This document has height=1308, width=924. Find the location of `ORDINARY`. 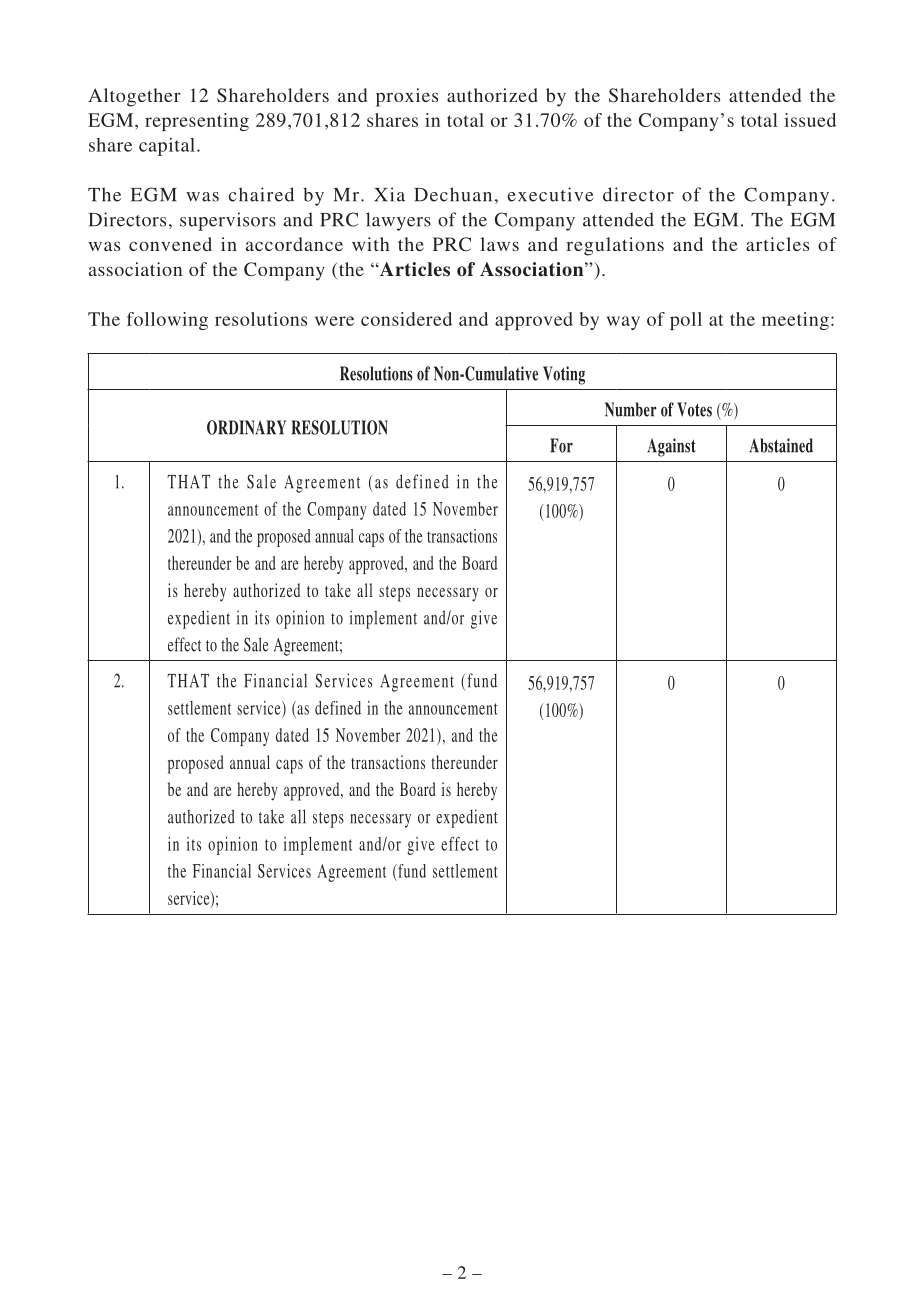

ORDINARY is located at coordinates (246, 427).
